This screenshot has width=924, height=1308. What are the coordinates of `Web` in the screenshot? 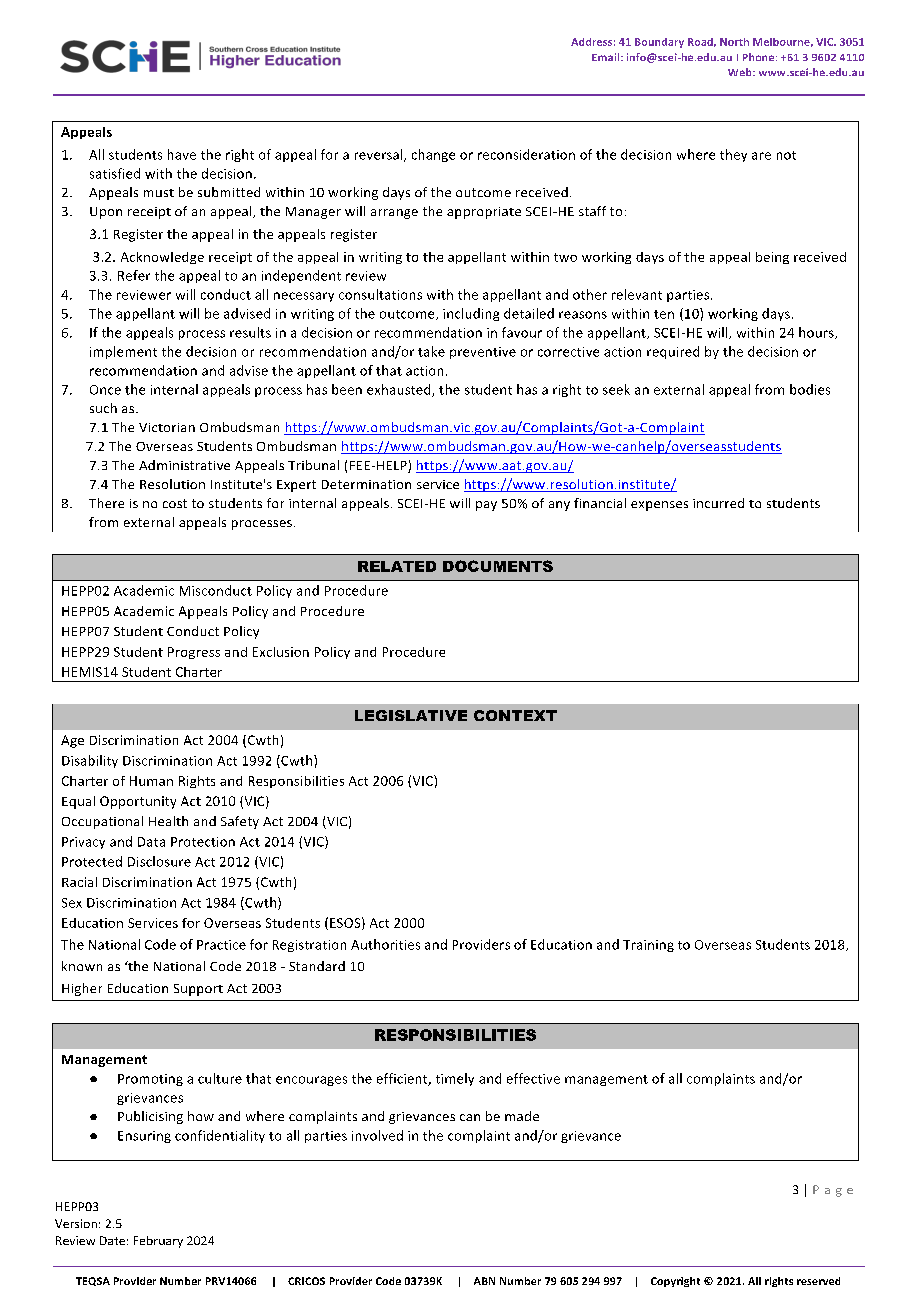 It's located at (741, 72).
